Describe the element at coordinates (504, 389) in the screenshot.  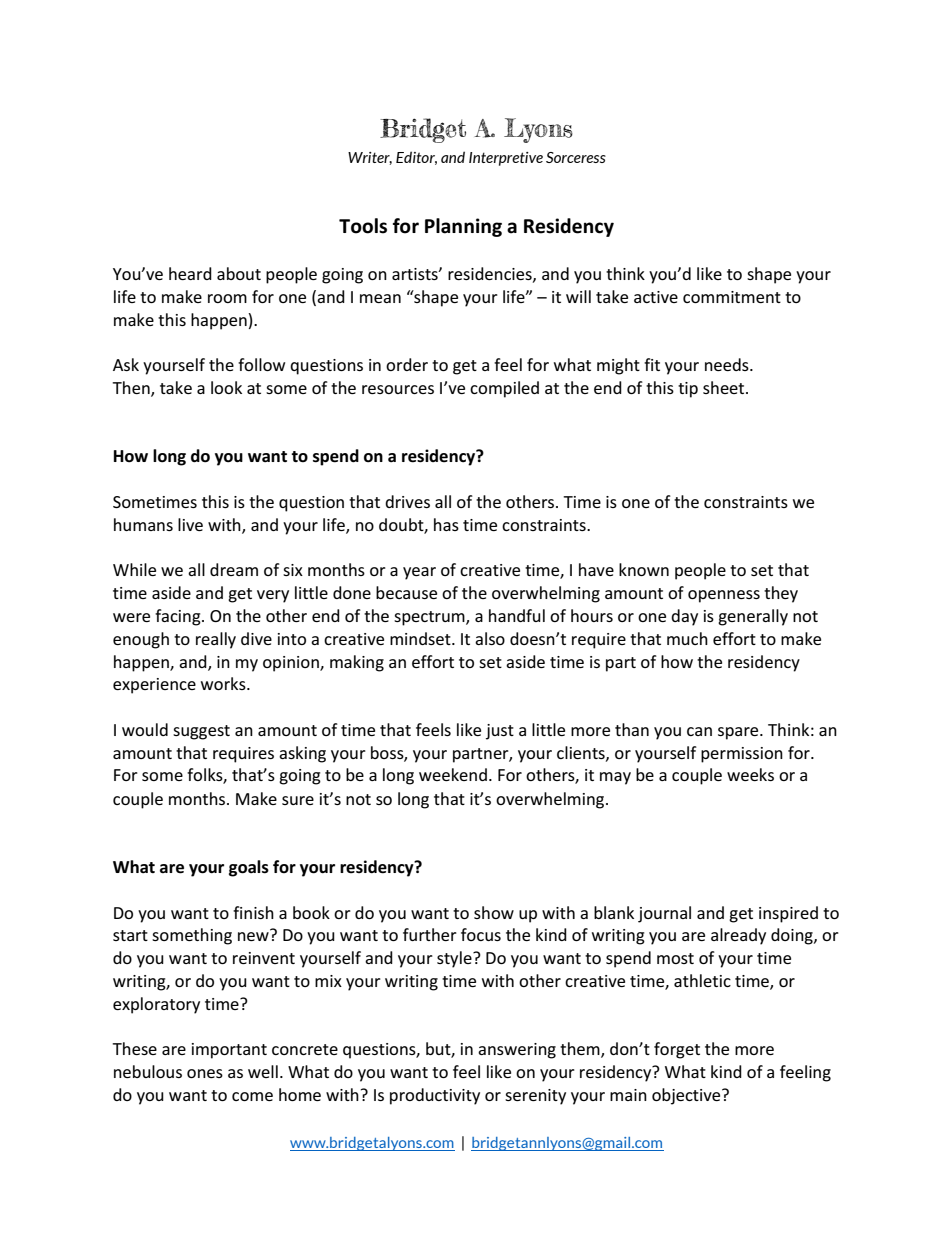
I see `compiled` at that location.
